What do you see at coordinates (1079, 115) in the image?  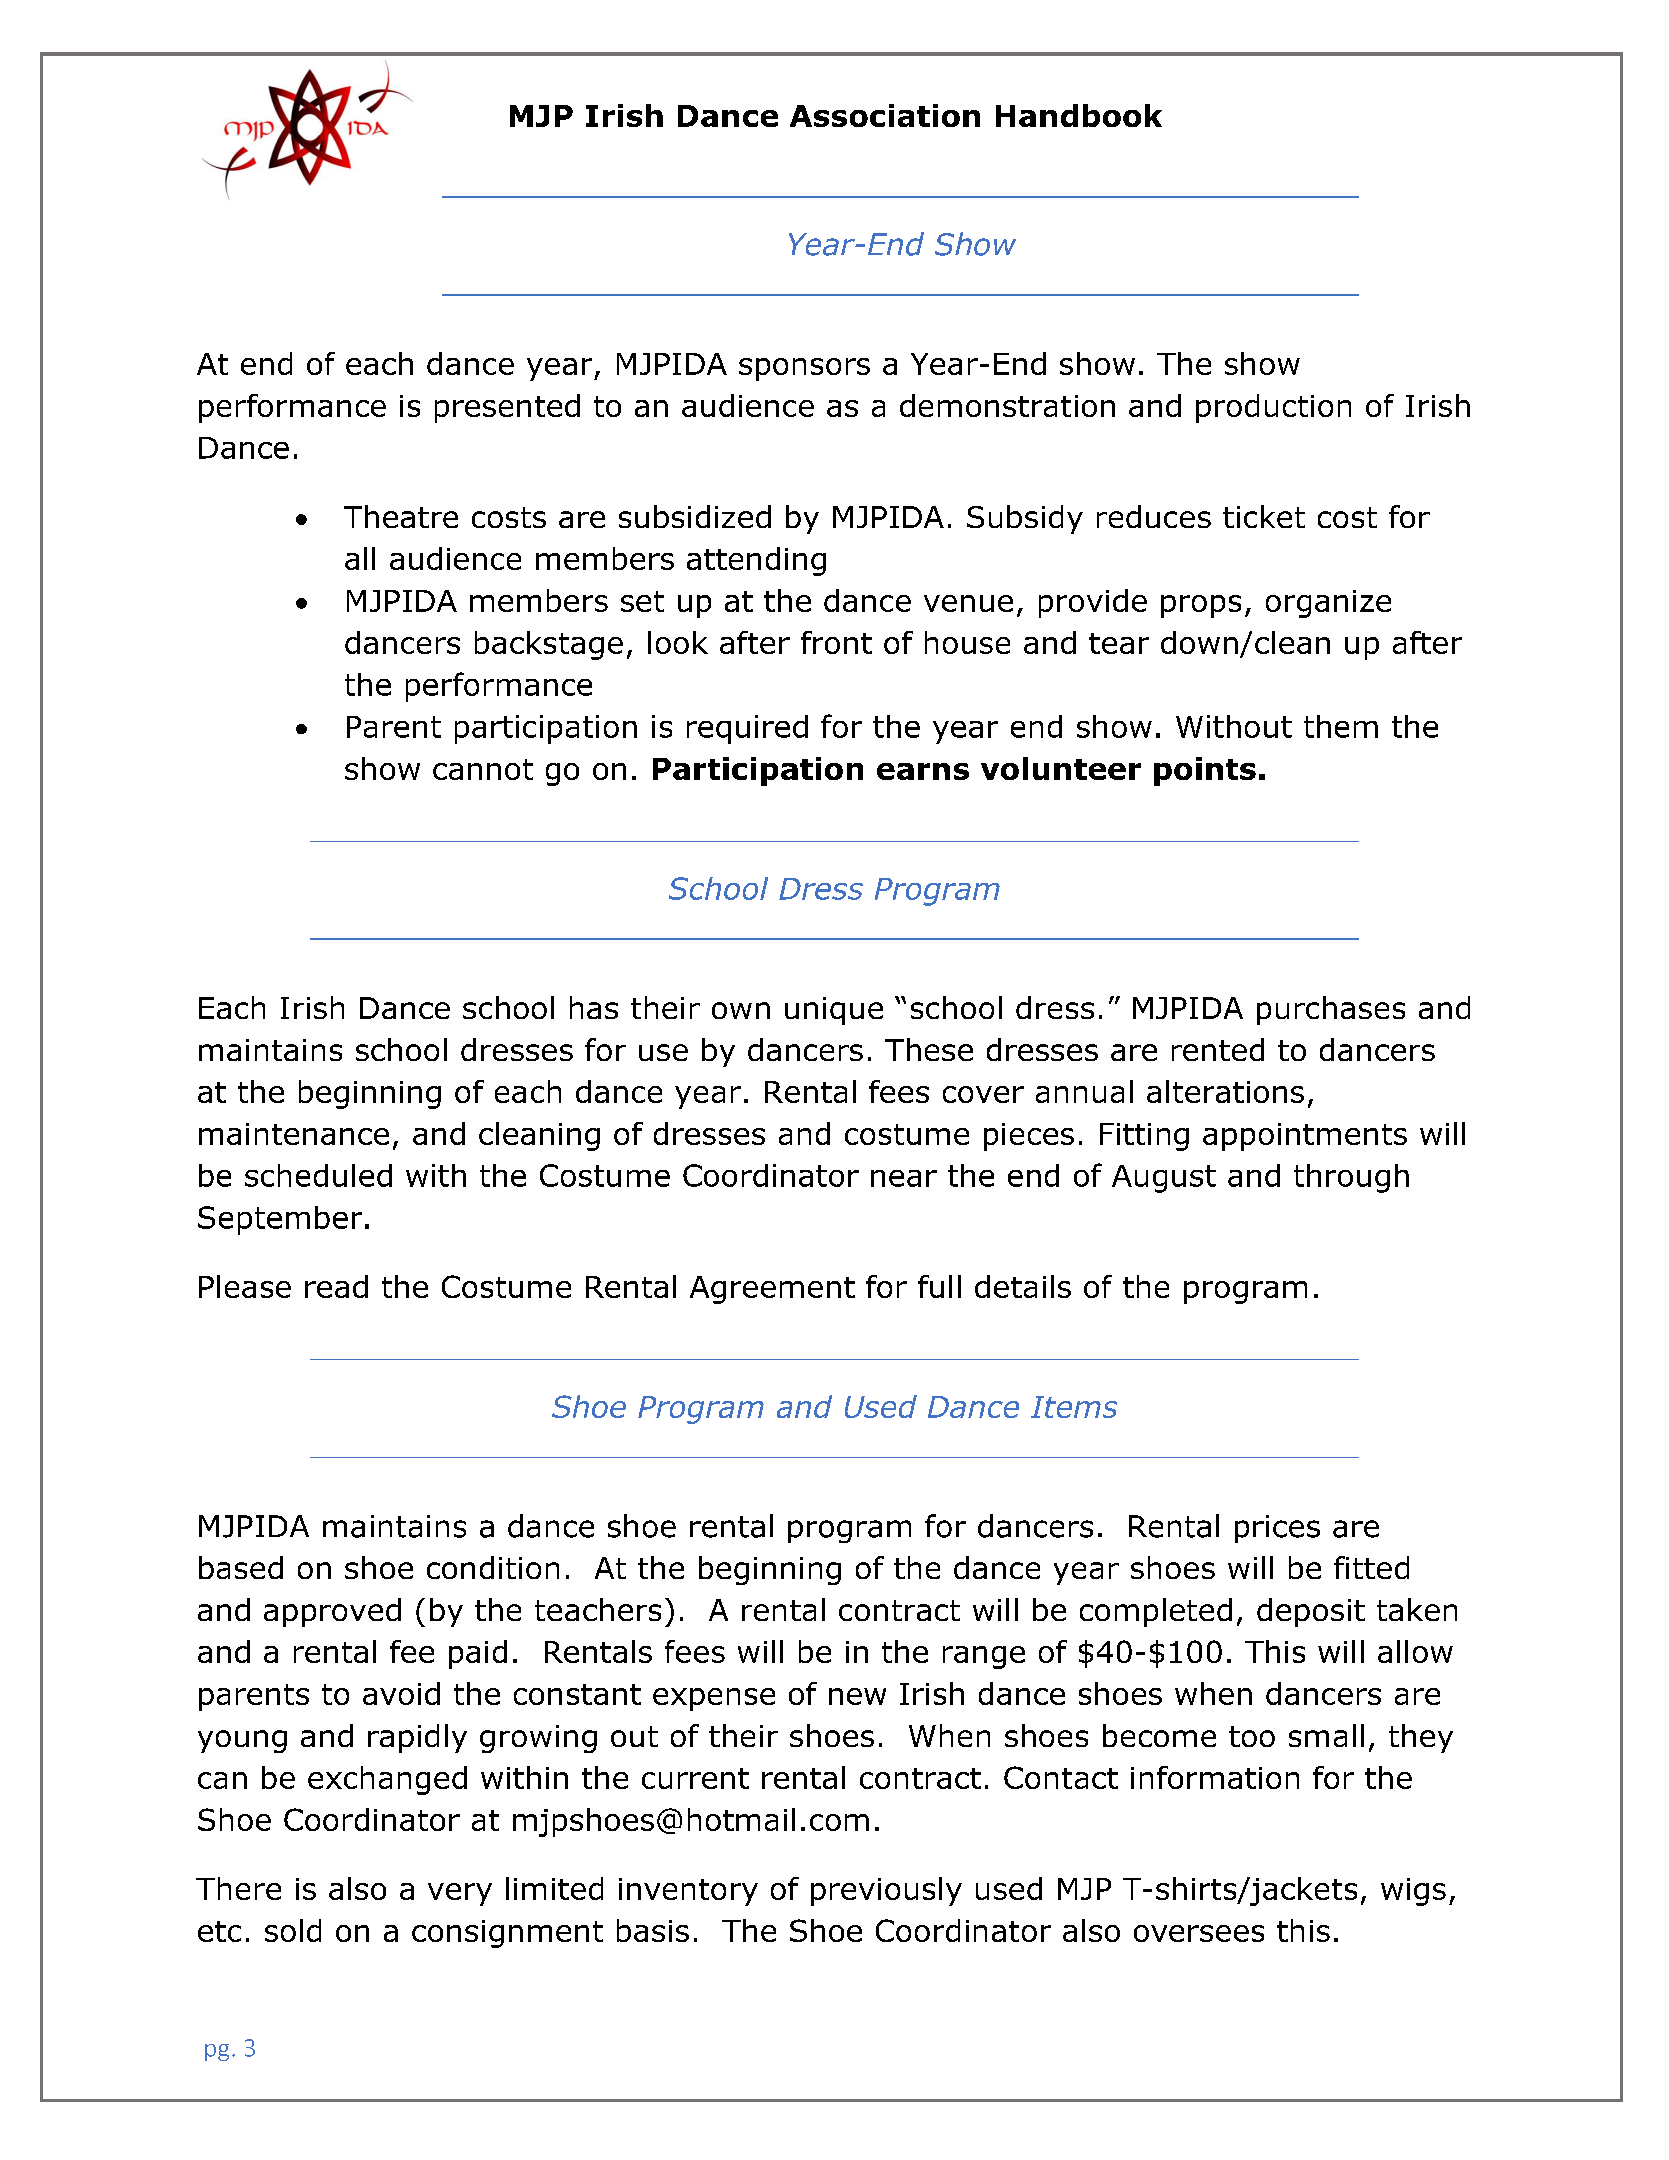 I see `Handbook` at bounding box center [1079, 115].
